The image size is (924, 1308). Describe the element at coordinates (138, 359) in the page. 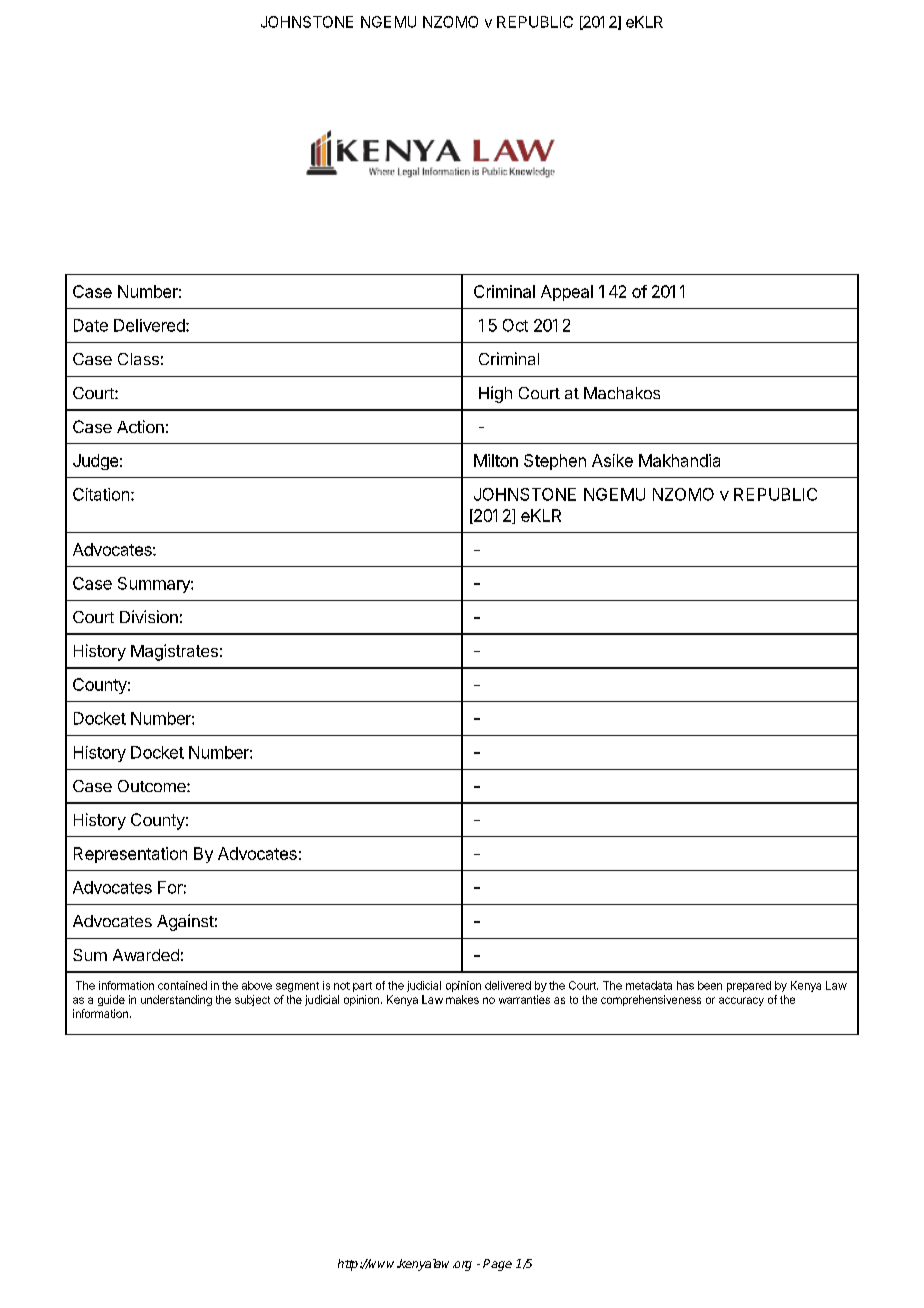

I see `Class` at that location.
